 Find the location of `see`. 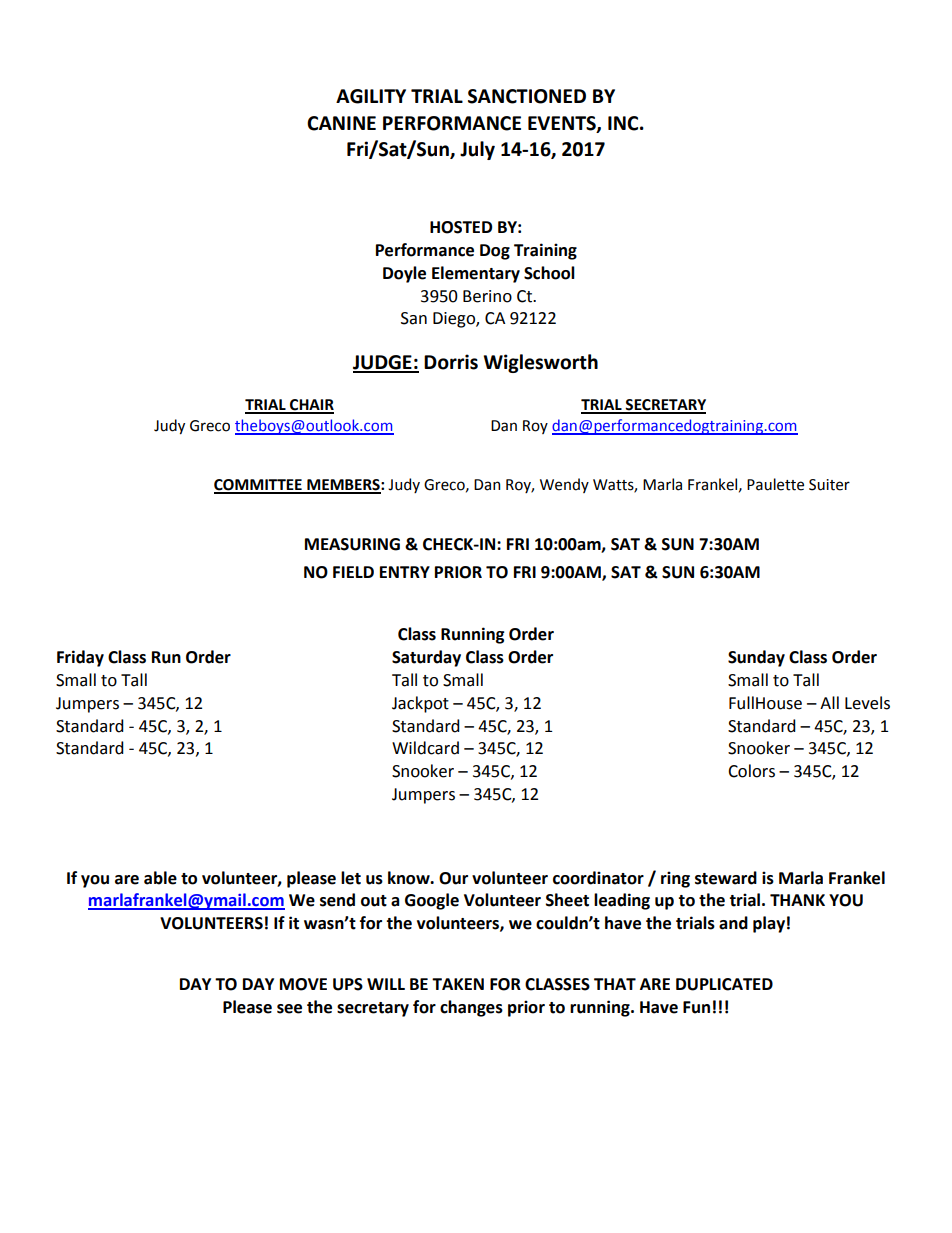

see is located at coordinates (289, 1009).
